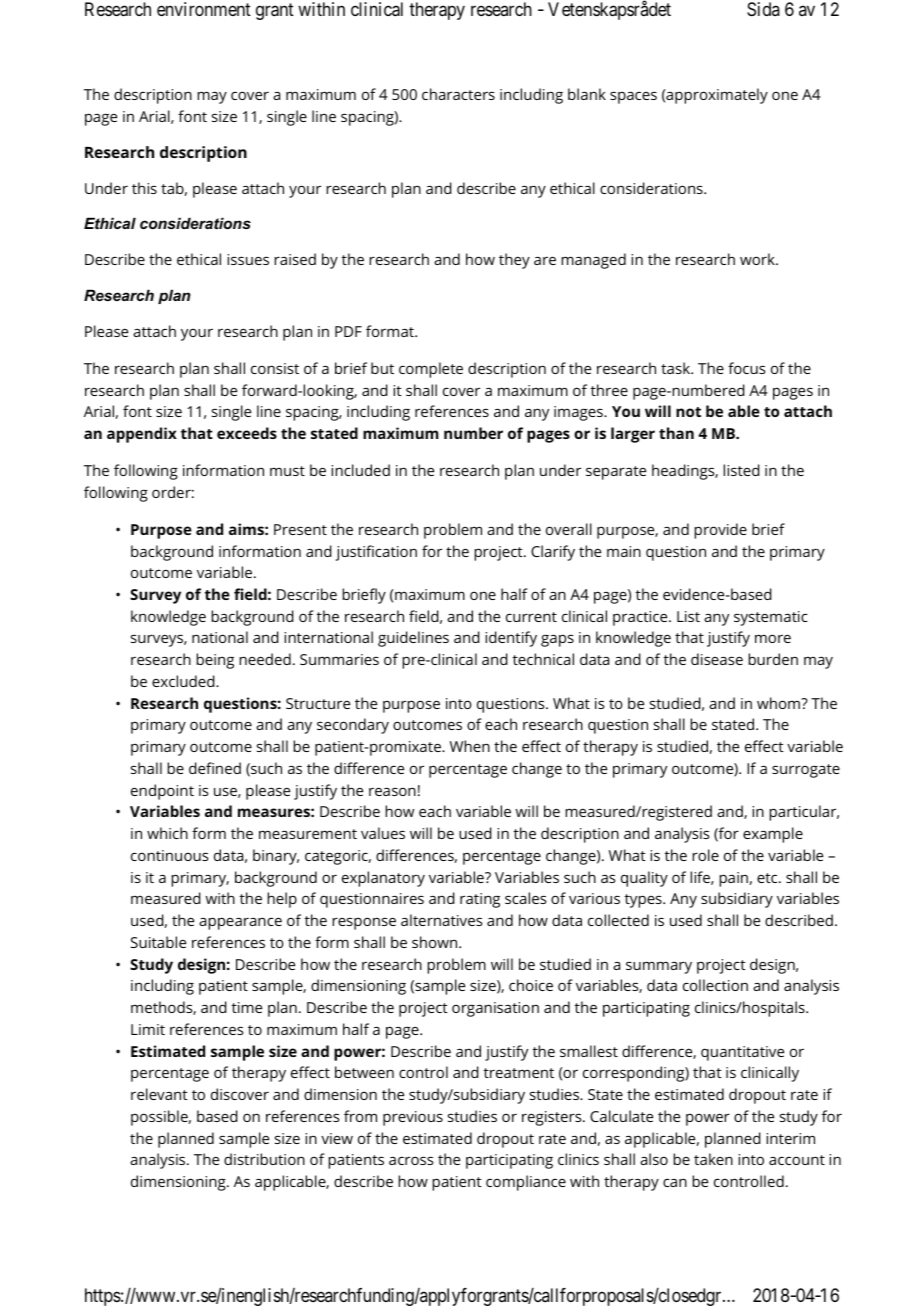  Describe the element at coordinates (264, 1159) in the image. I see `distribution` at that location.
